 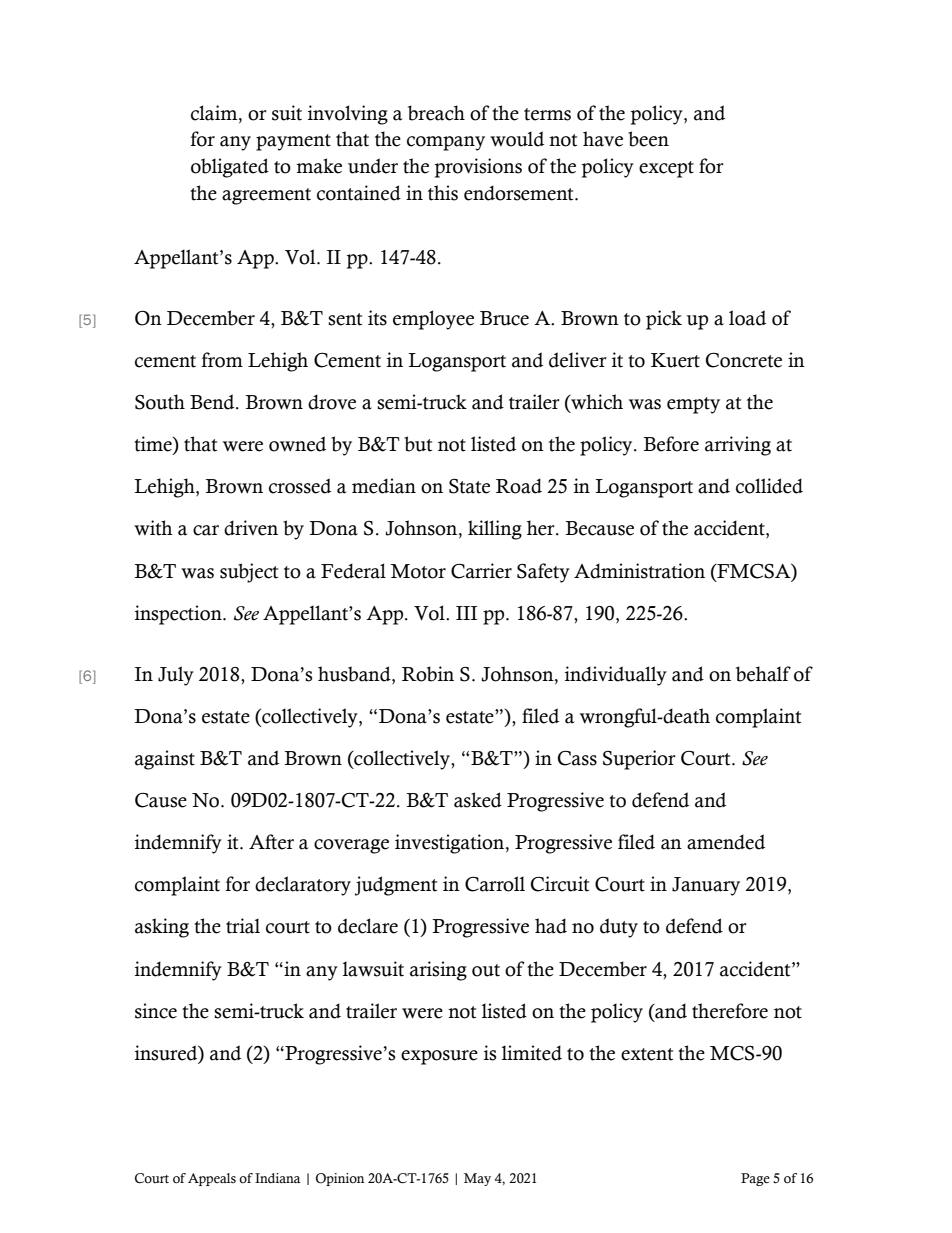 I want to click on obligated, so click(x=230, y=168).
